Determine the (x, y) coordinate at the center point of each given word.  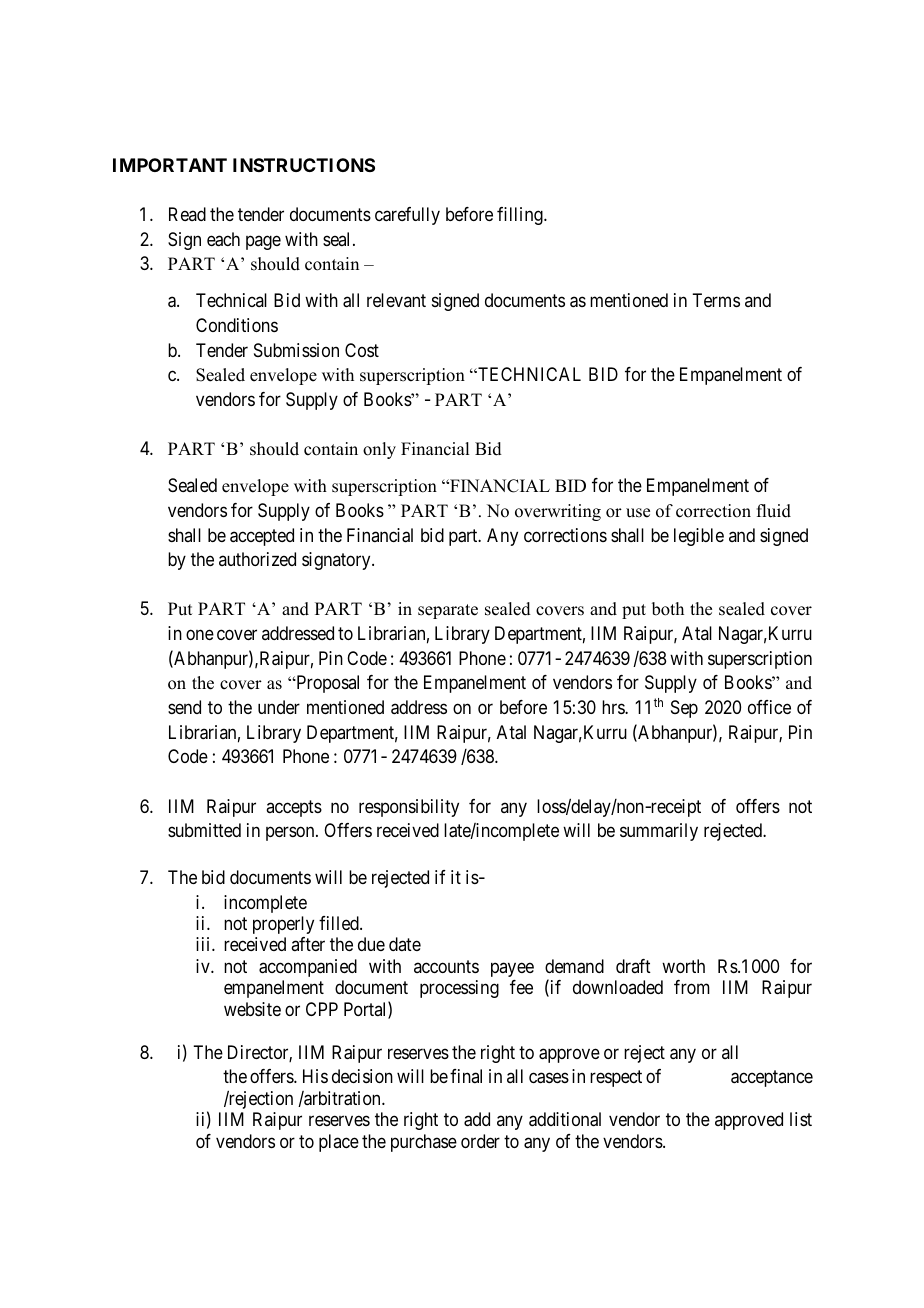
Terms (716, 300)
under (279, 707)
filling (521, 216)
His (315, 1076)
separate (448, 611)
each (223, 239)
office (769, 707)
